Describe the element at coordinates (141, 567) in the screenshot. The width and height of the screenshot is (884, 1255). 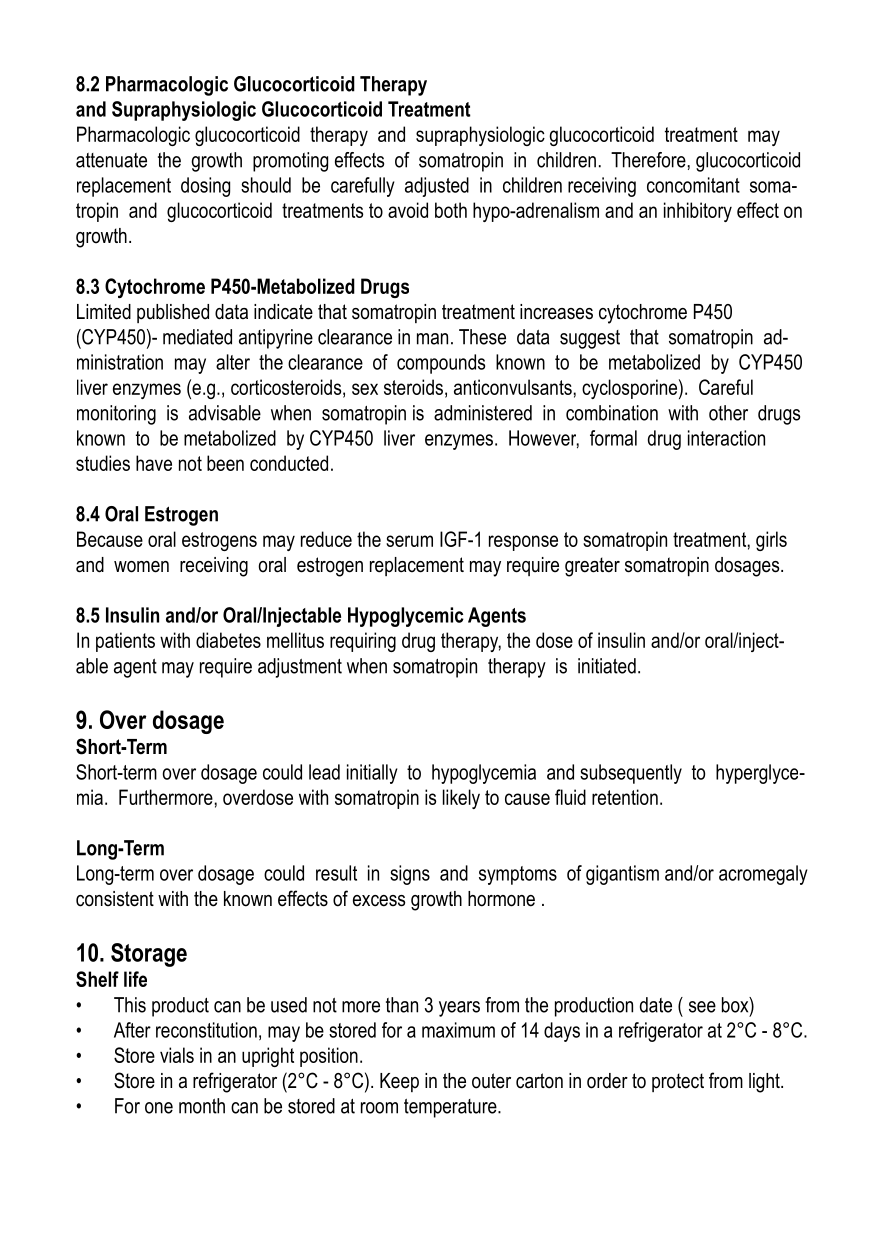
I see `women` at that location.
